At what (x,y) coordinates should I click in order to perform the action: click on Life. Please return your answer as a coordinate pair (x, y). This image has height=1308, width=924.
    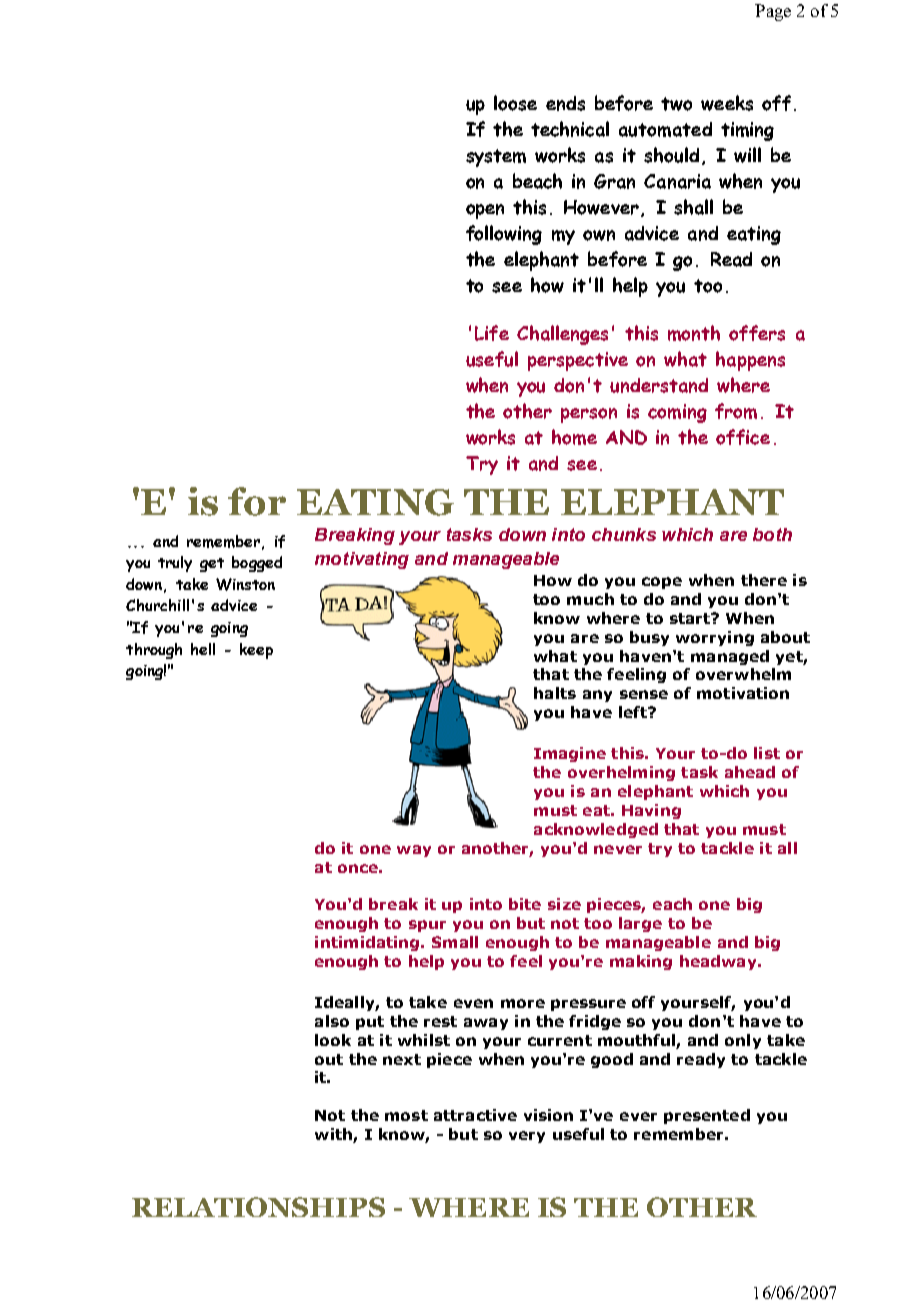
    Looking at the image, I should click on (492, 333).
